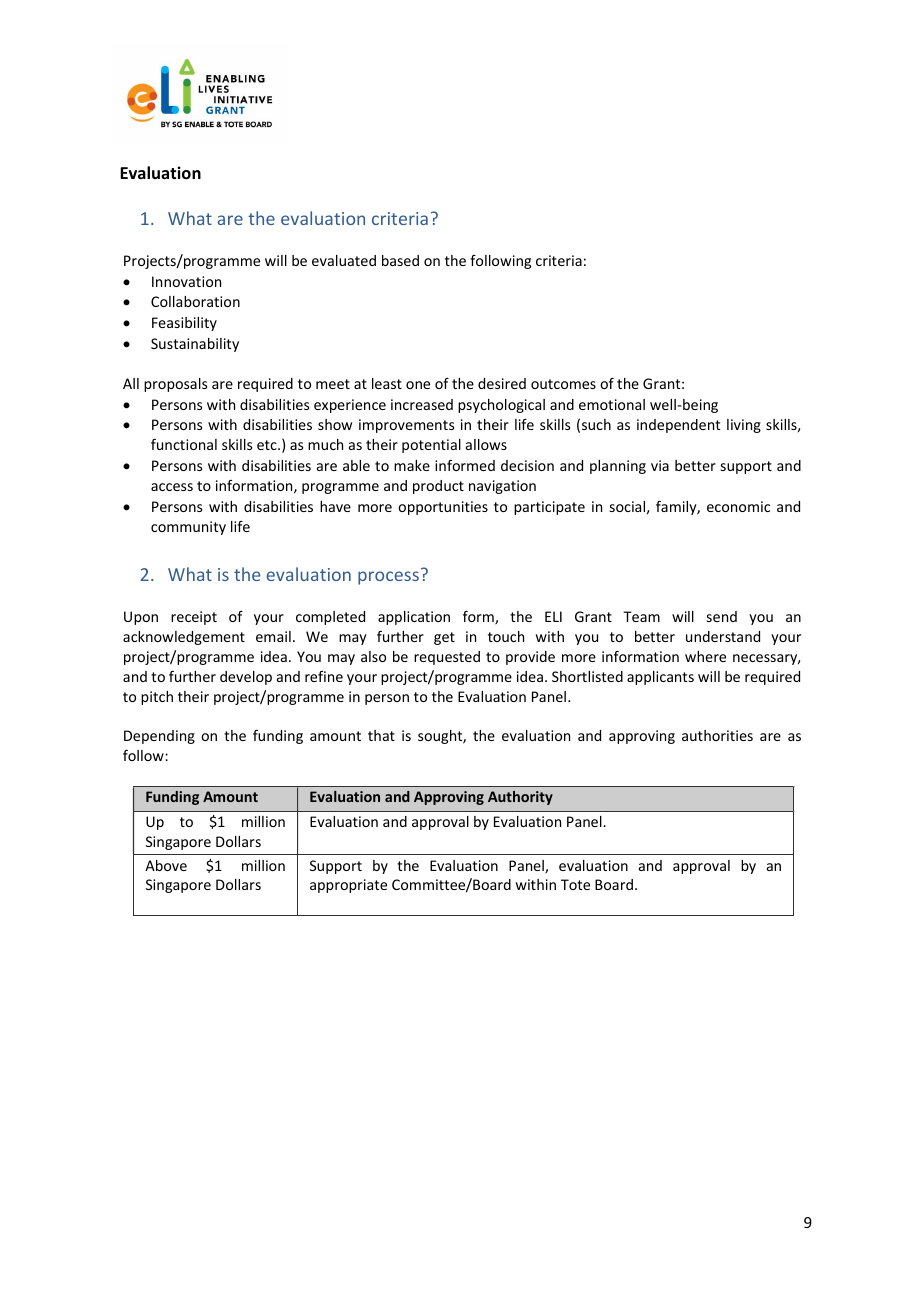 The width and height of the screenshot is (924, 1308). What do you see at coordinates (388, 578) in the screenshot?
I see `process` at bounding box center [388, 578].
